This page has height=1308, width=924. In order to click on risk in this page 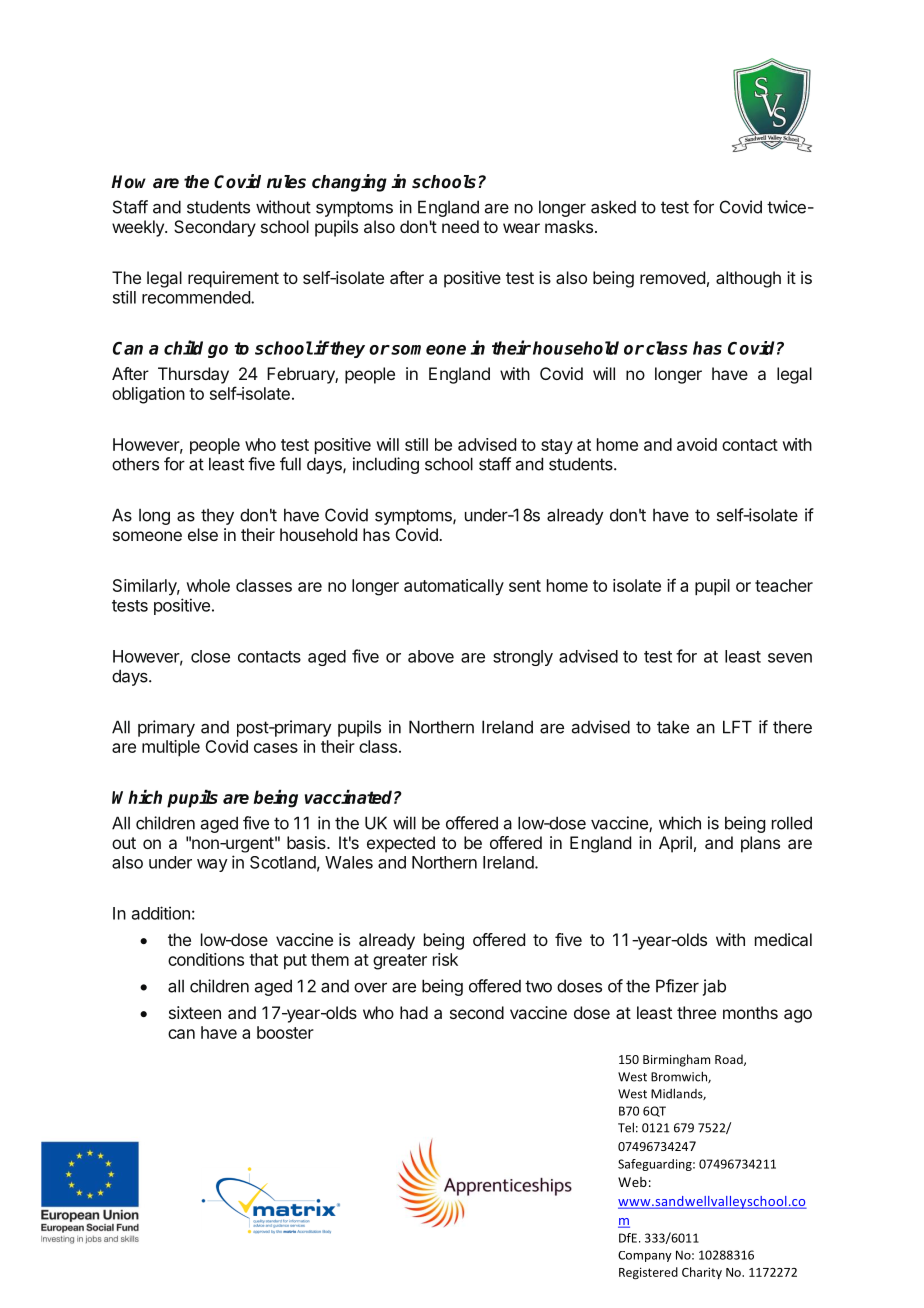, I will do `click(445, 959)`.
